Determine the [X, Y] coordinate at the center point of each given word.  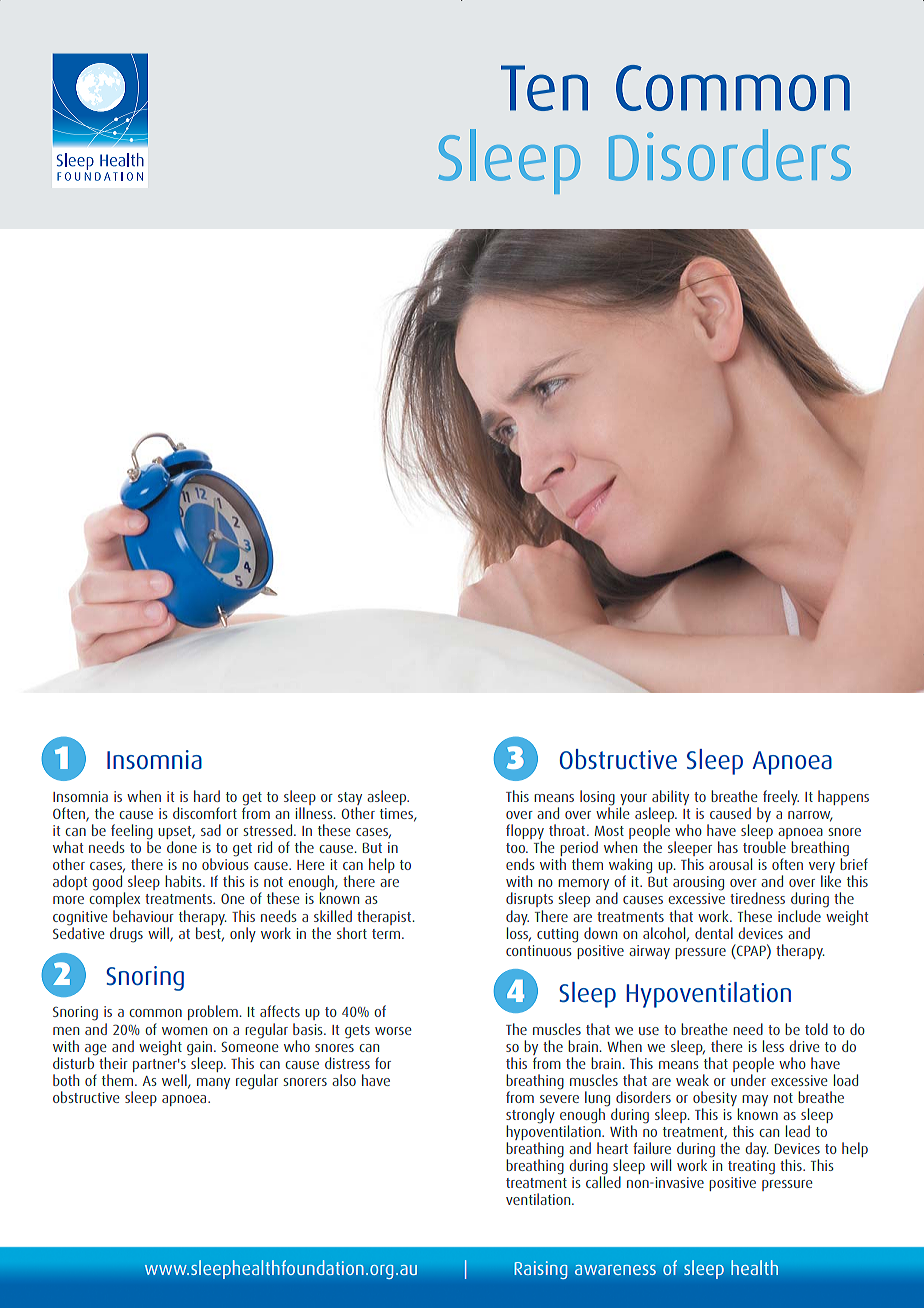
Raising [541, 1270]
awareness [615, 1270]
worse [393, 1031]
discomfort [205, 813]
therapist [384, 917]
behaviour [143, 916]
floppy [525, 833]
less [773, 1046]
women [184, 1031]
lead [798, 1131]
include [799, 916]
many [213, 1083]
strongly [530, 1117]
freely [781, 797]
